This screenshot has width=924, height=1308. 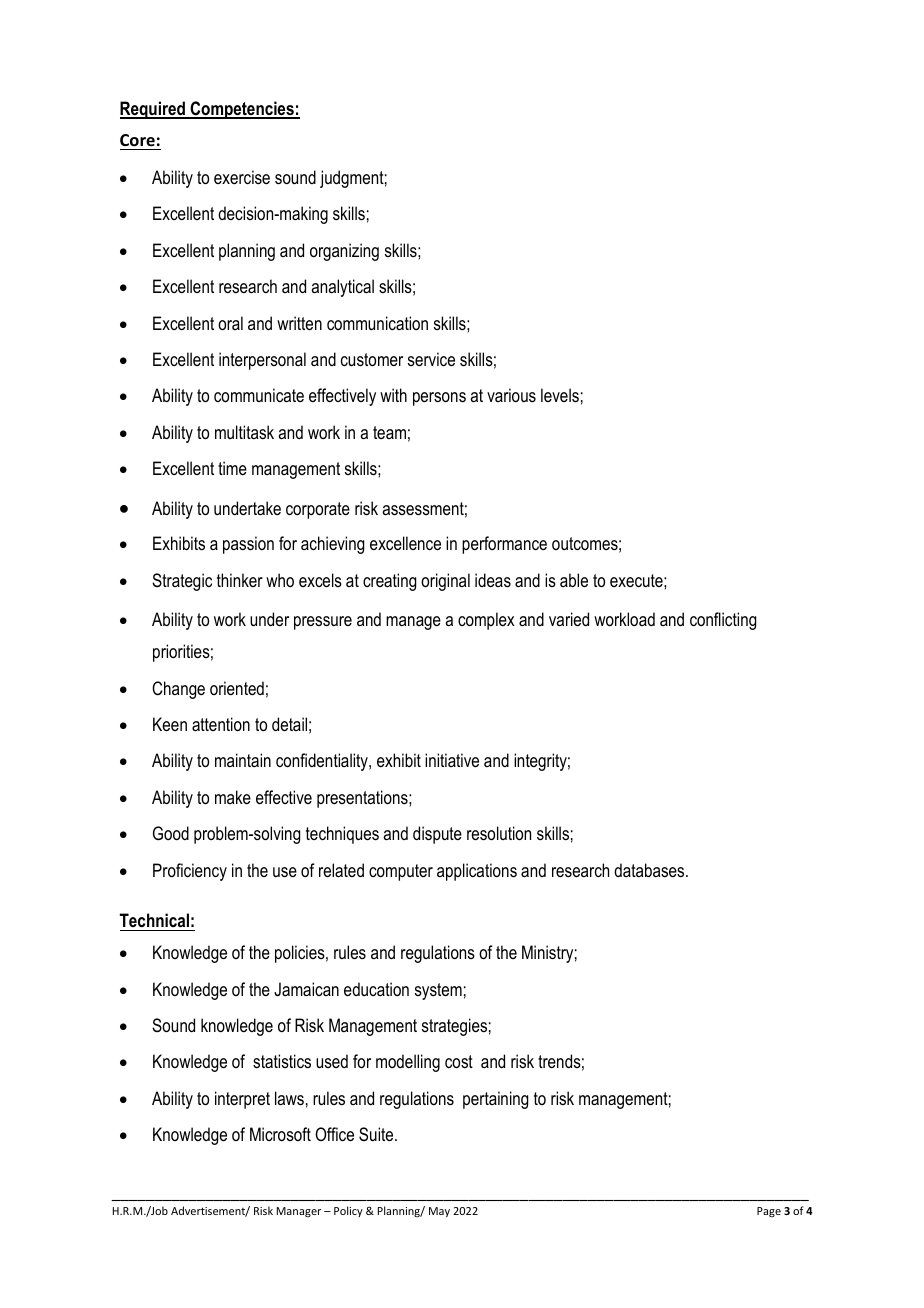 I want to click on dispute, so click(x=437, y=835).
